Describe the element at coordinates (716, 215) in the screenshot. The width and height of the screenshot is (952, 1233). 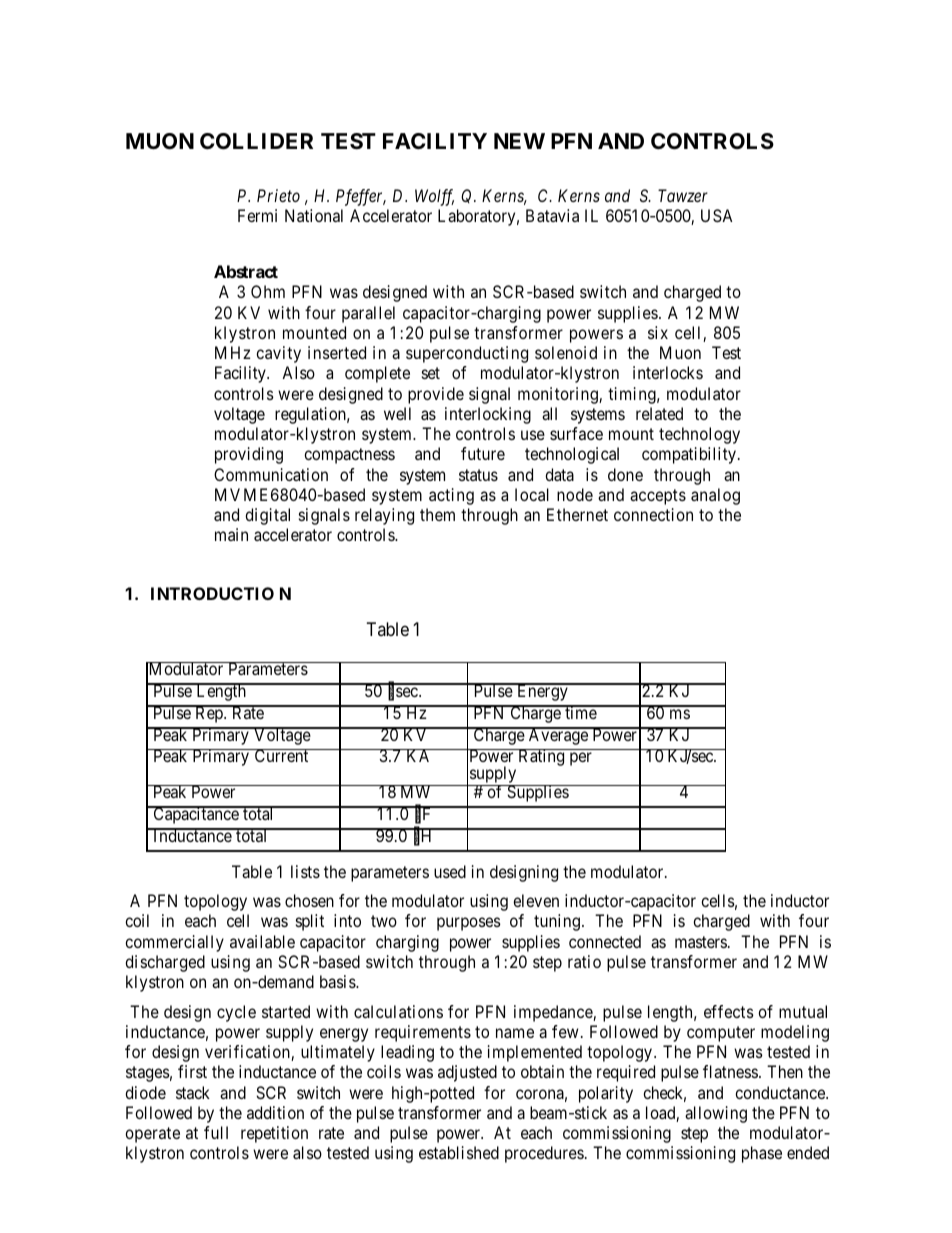
I see `USA` at that location.
